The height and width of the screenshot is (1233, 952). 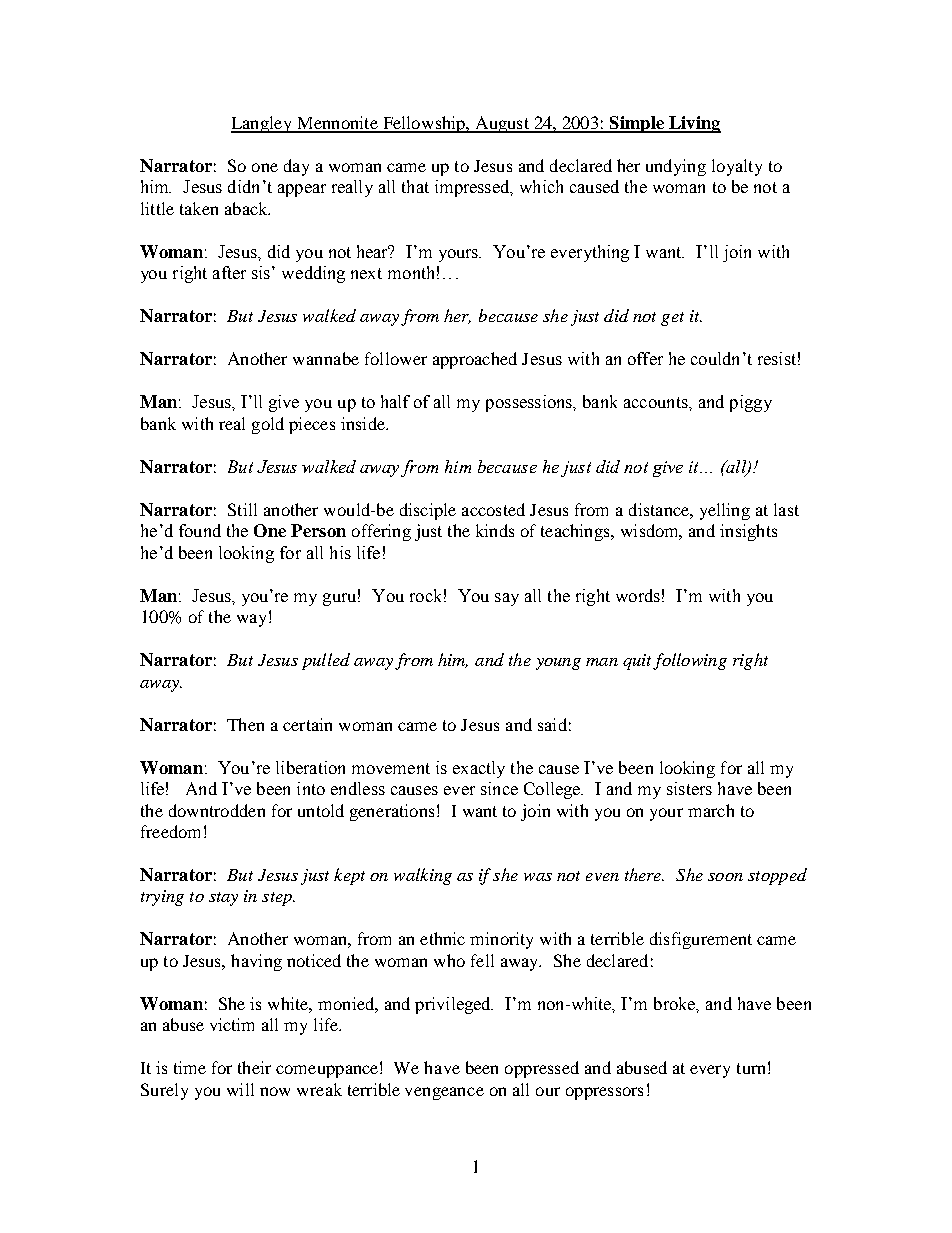 I want to click on loyalty, so click(x=737, y=167).
